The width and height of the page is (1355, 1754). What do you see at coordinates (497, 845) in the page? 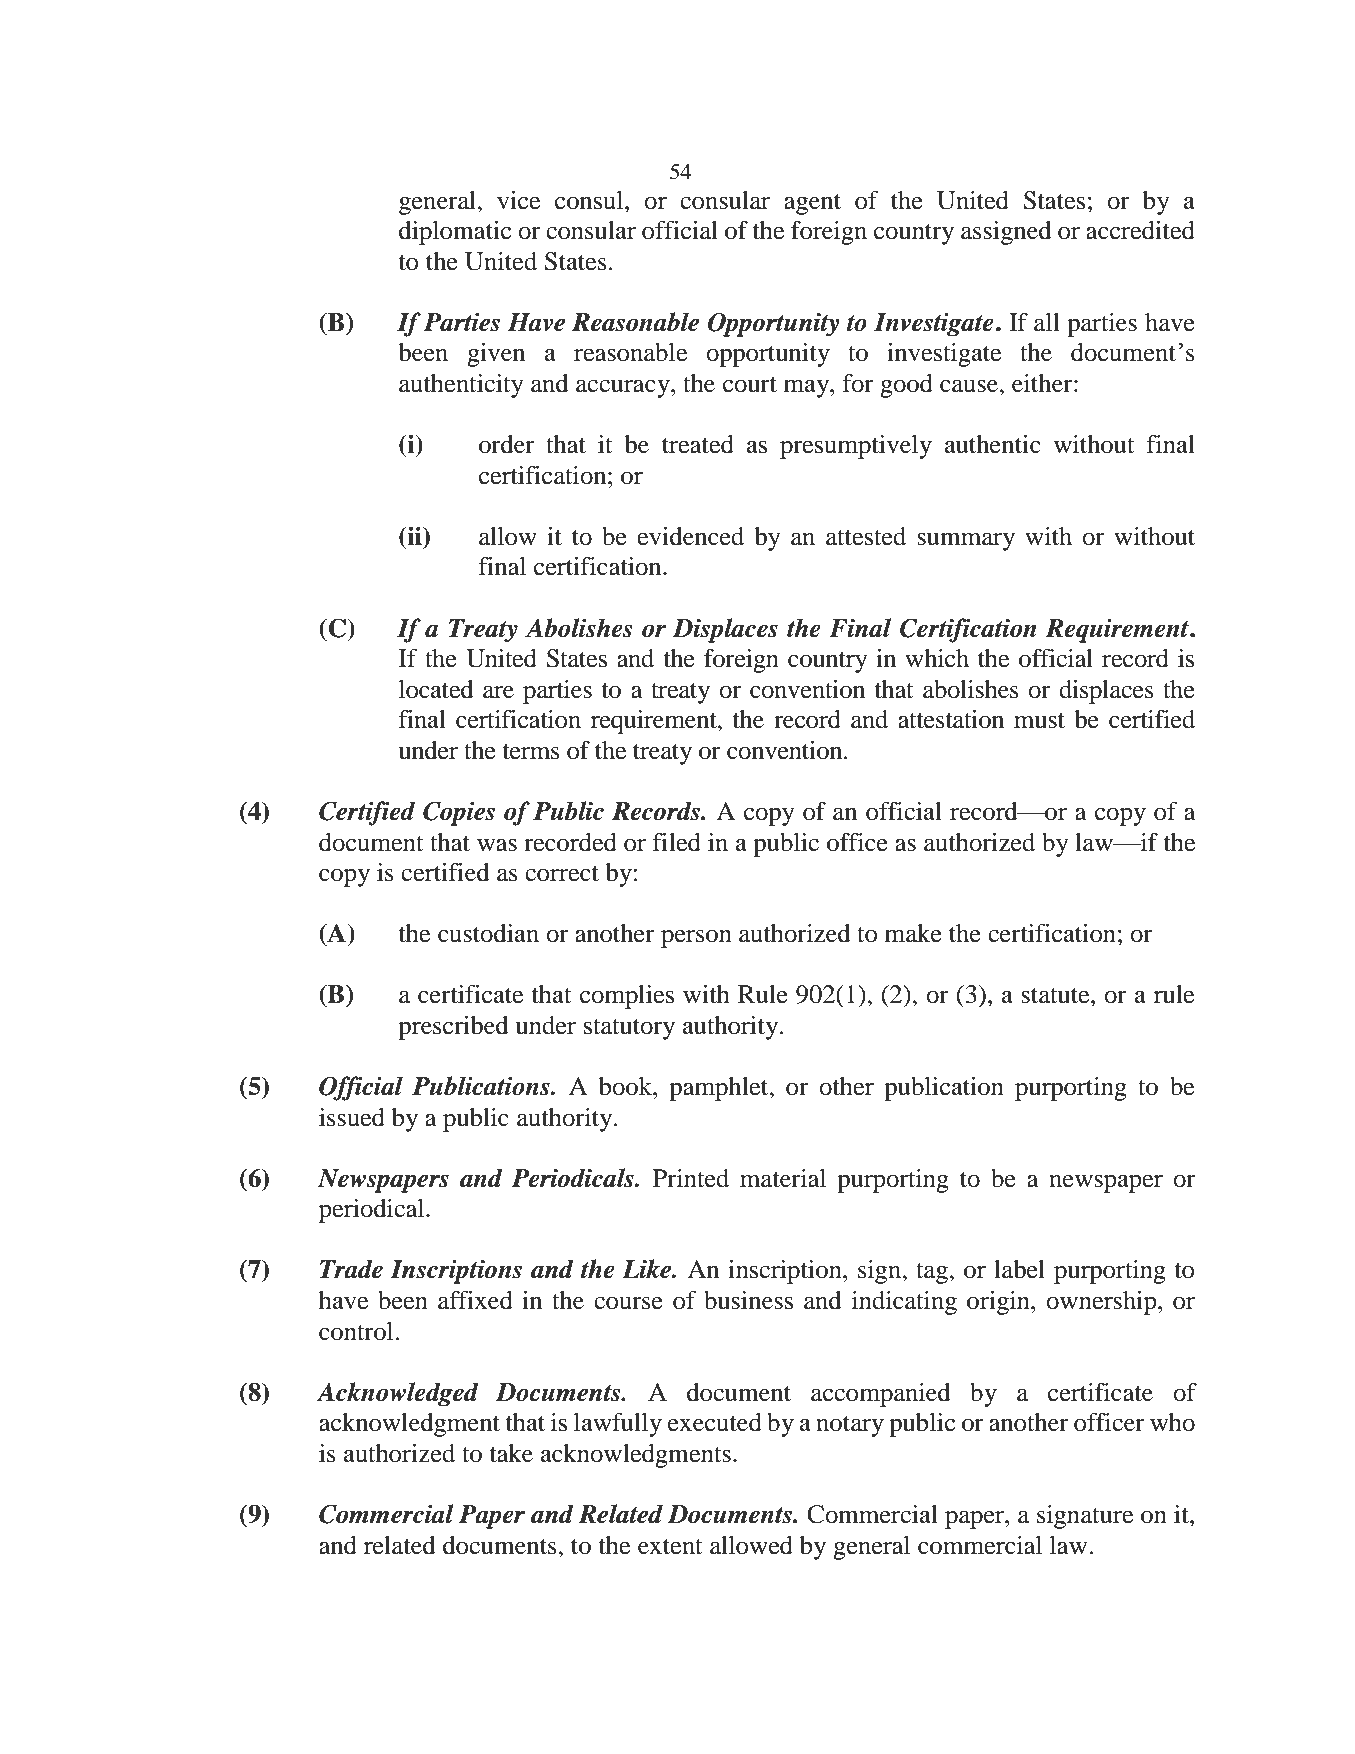
I see `was` at bounding box center [497, 845].
